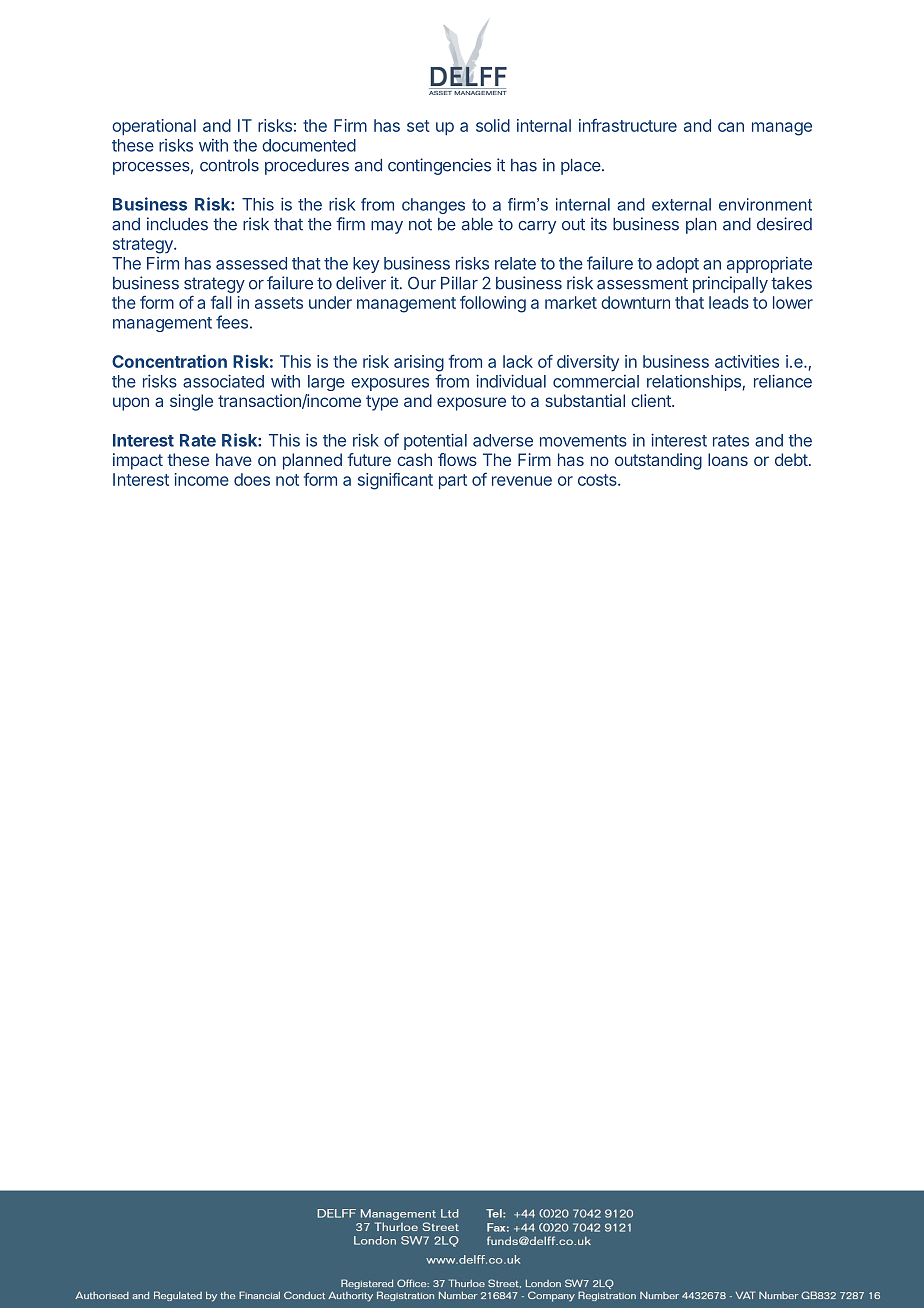  I want to click on have, so click(234, 459).
